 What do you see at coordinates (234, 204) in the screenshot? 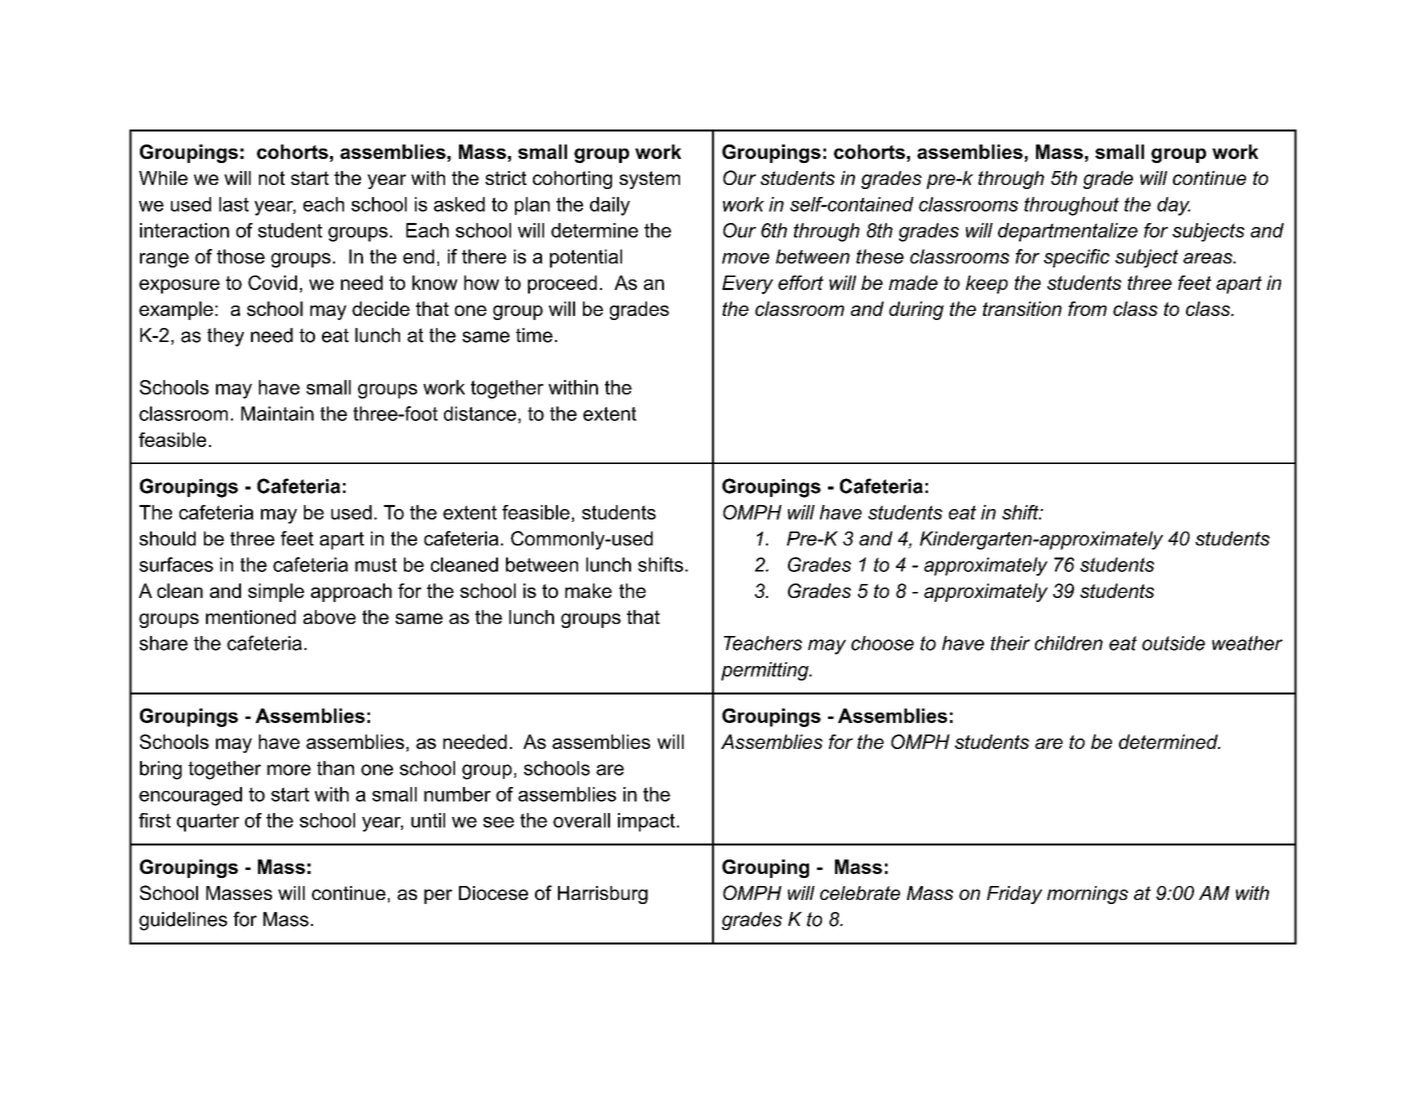
I see `last` at bounding box center [234, 204].
